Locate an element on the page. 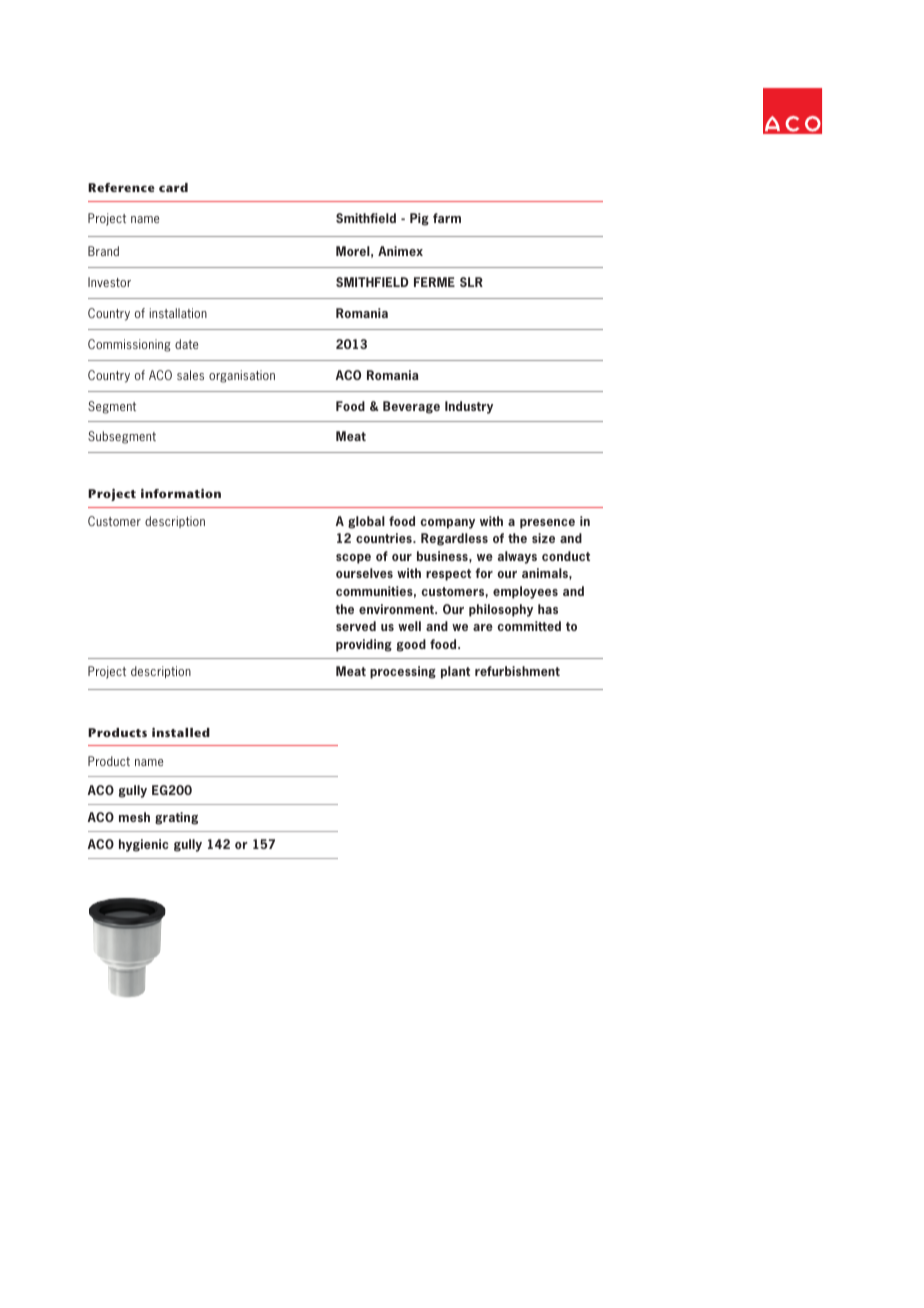 The height and width of the image is (1308, 924). hygienic is located at coordinates (143, 845).
